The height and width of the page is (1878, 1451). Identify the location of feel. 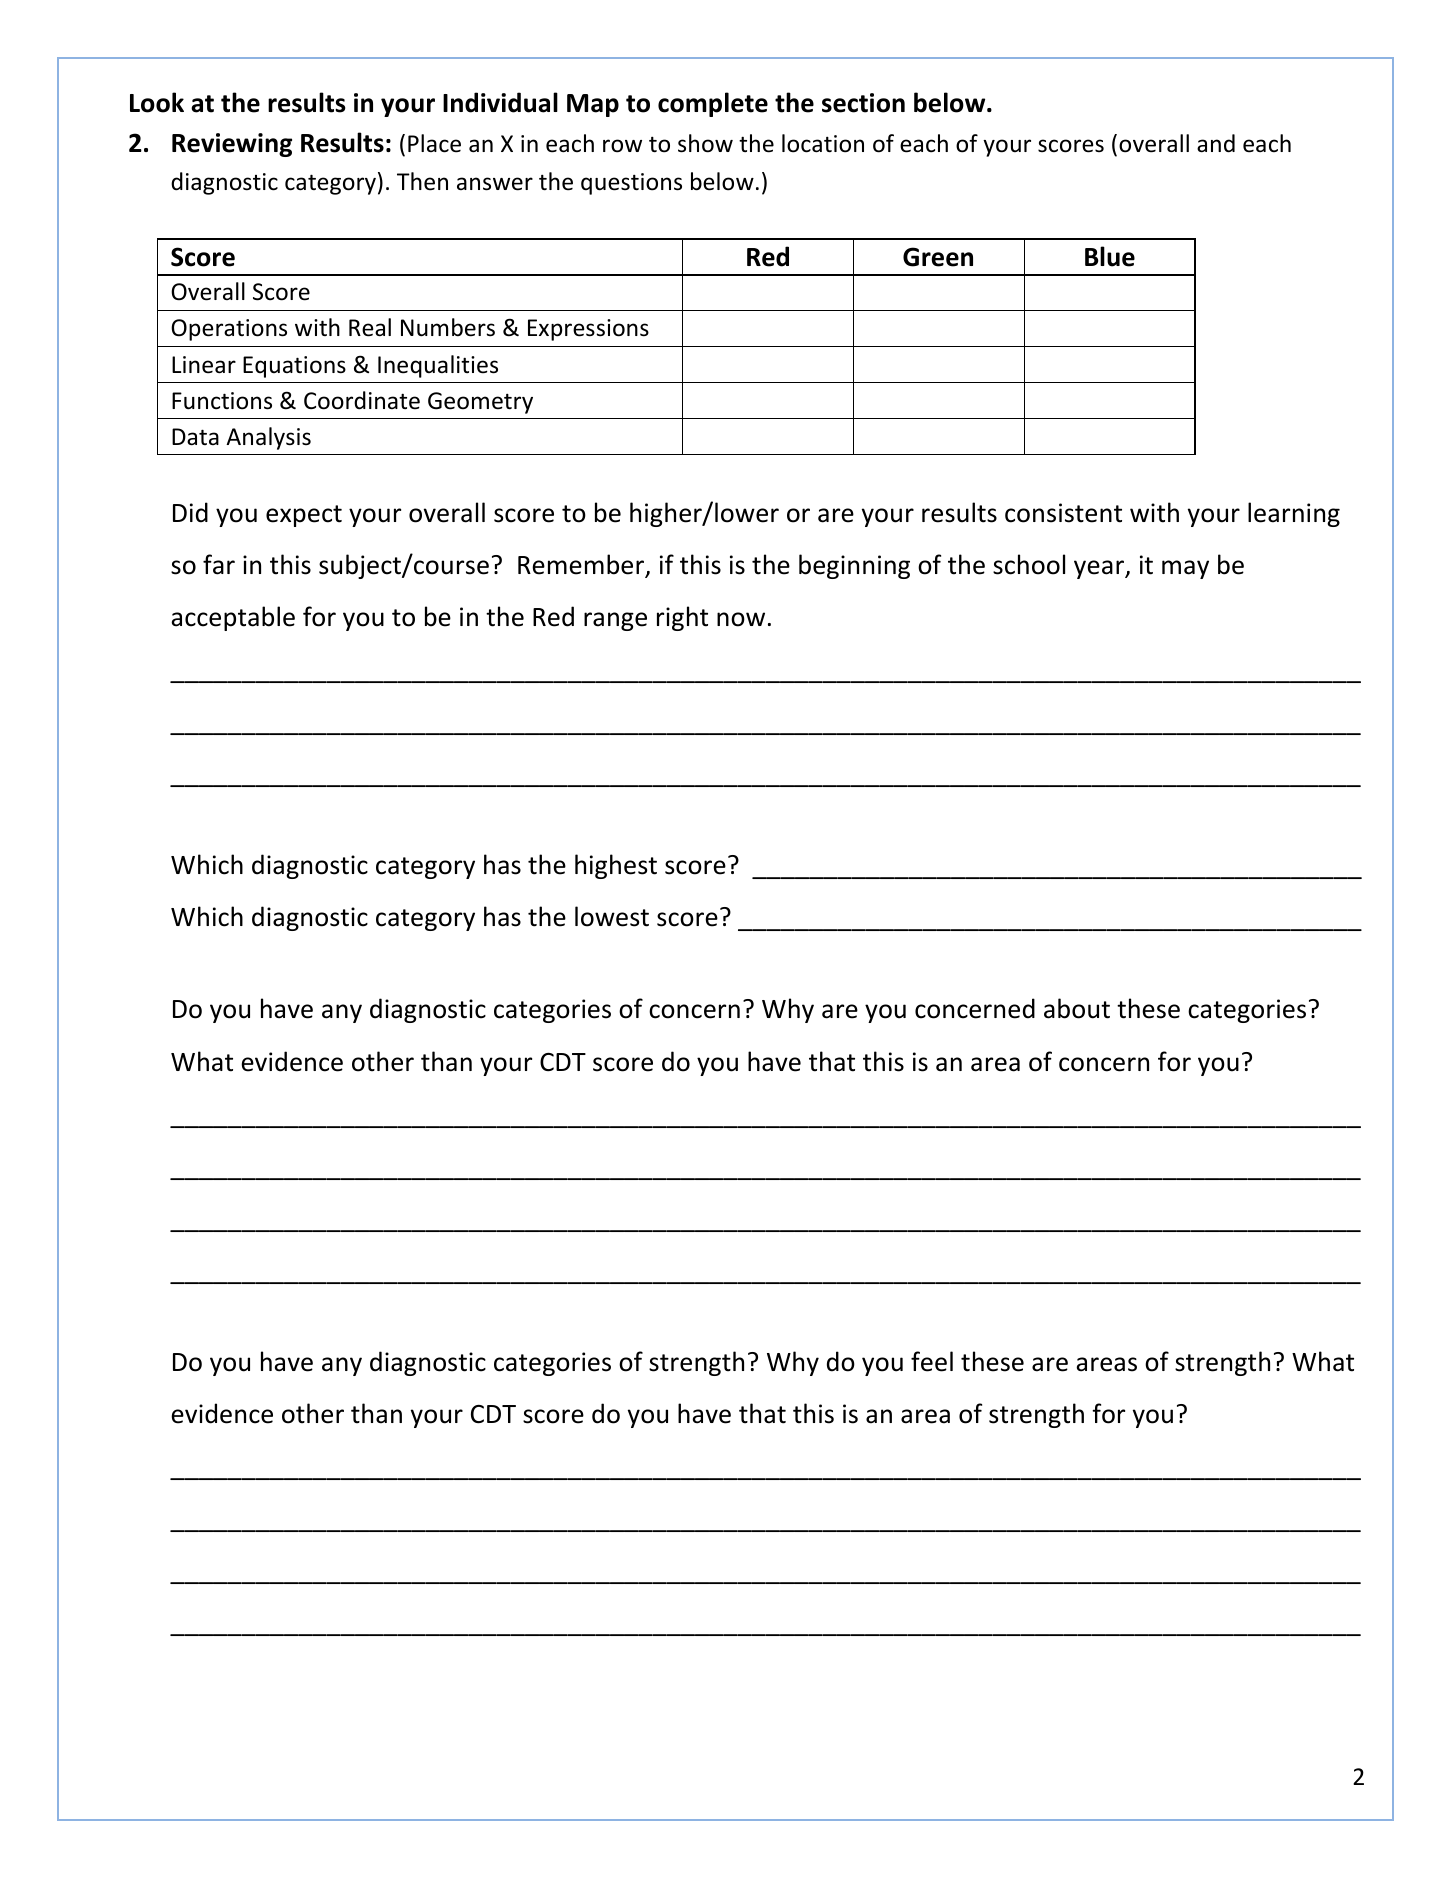
(932, 1361).
